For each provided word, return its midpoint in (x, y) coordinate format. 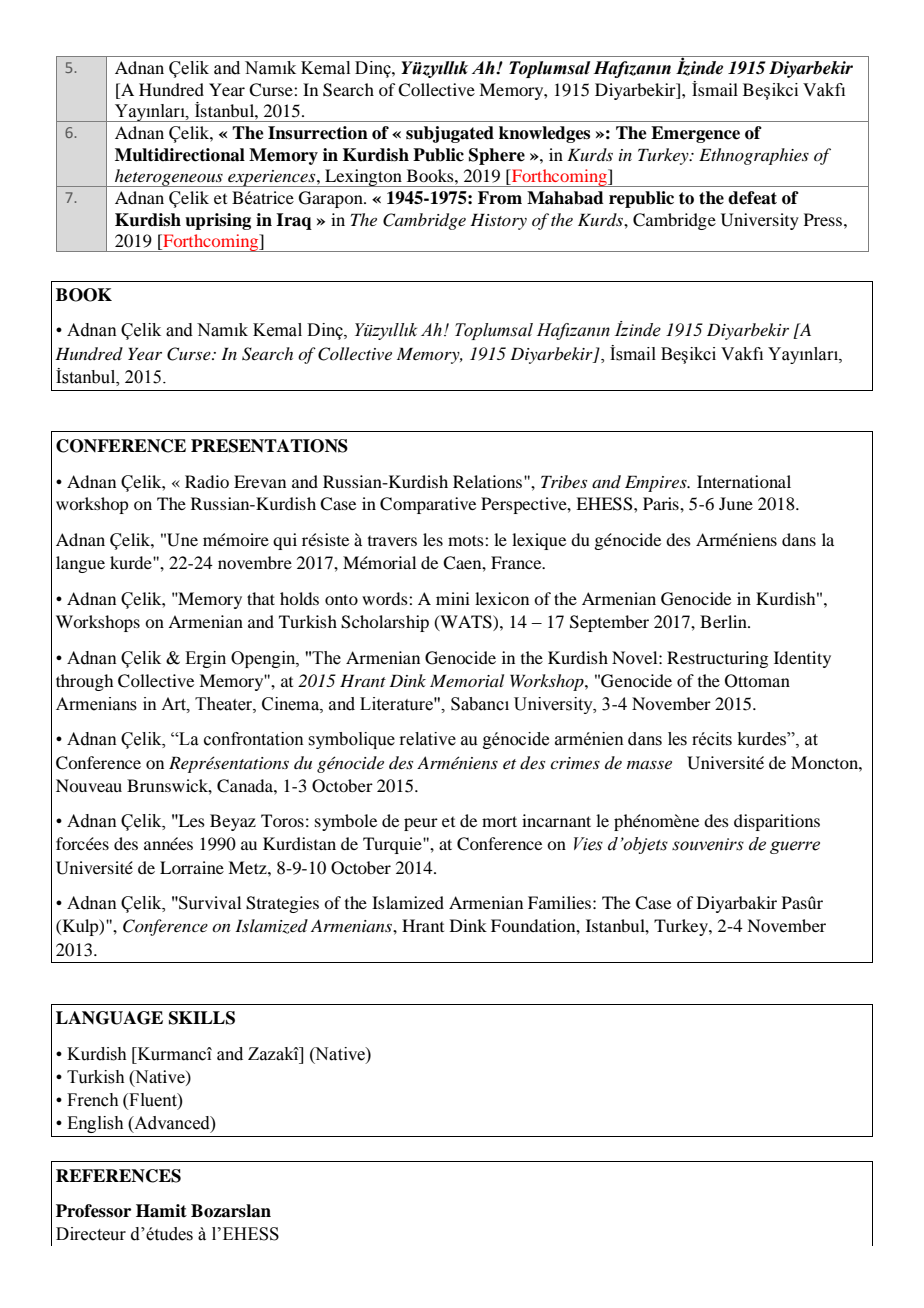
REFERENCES (118, 1176)
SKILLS (202, 1018)
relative (427, 739)
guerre (795, 847)
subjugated (450, 134)
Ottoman (757, 681)
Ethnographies (754, 156)
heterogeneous (169, 178)
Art (174, 704)
